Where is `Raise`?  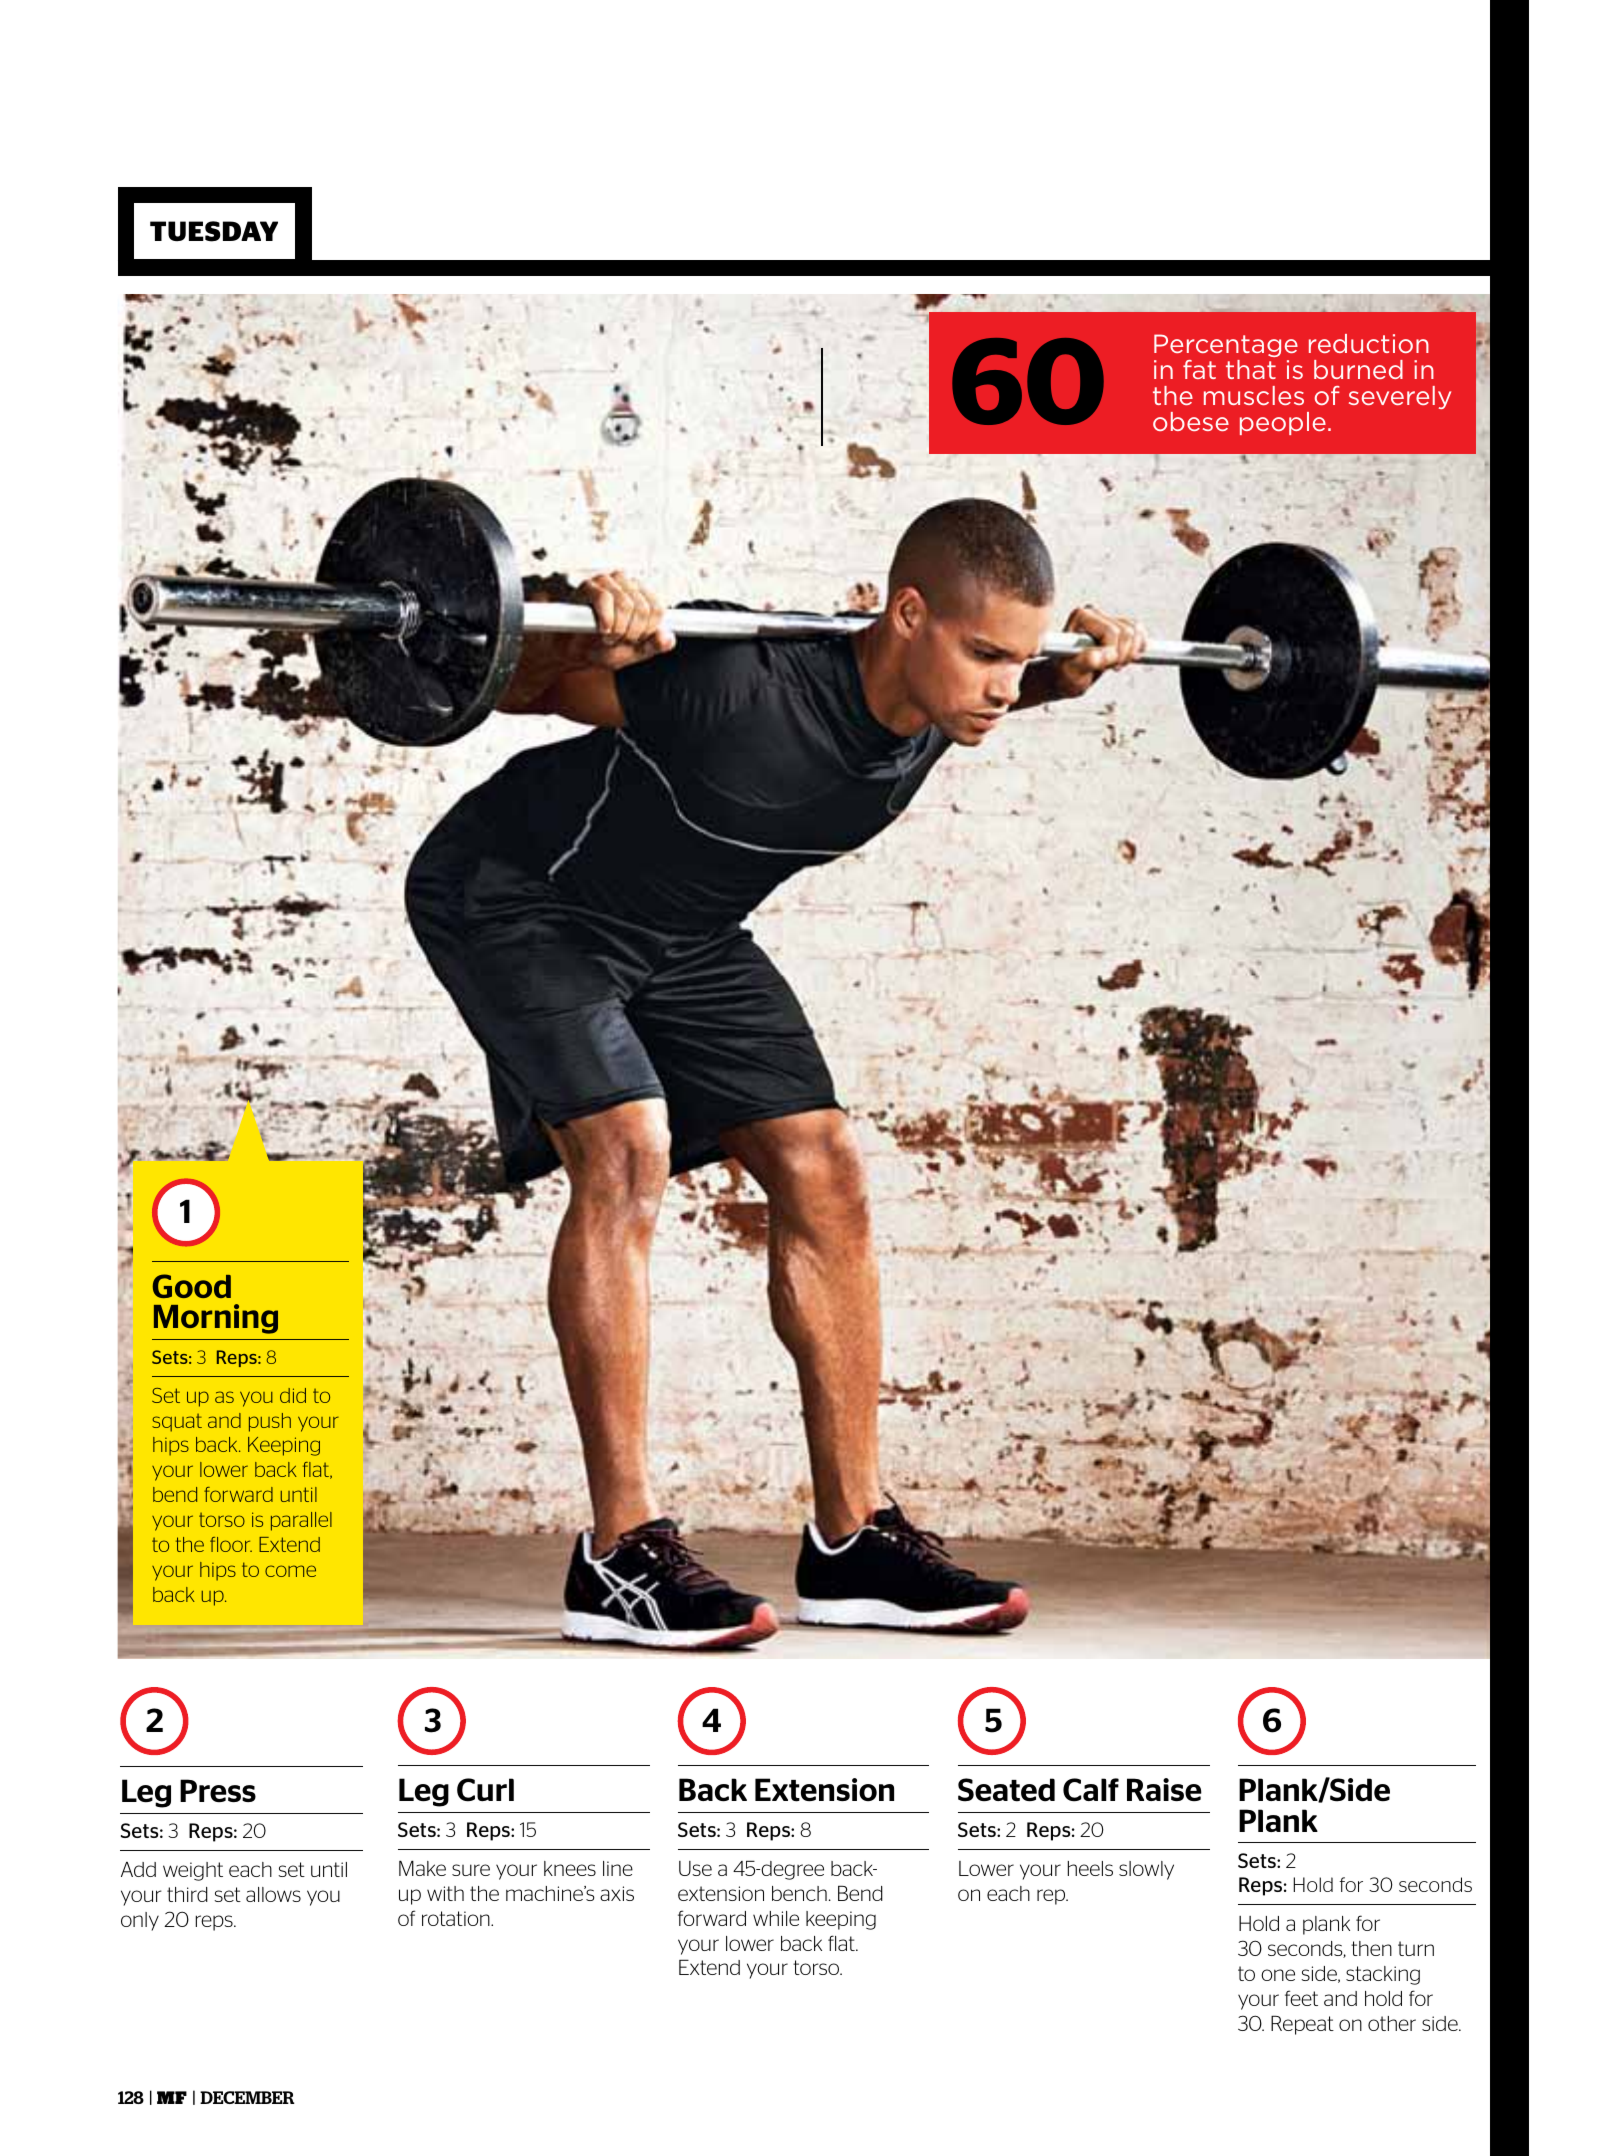
Raise is located at coordinates (1164, 1789).
